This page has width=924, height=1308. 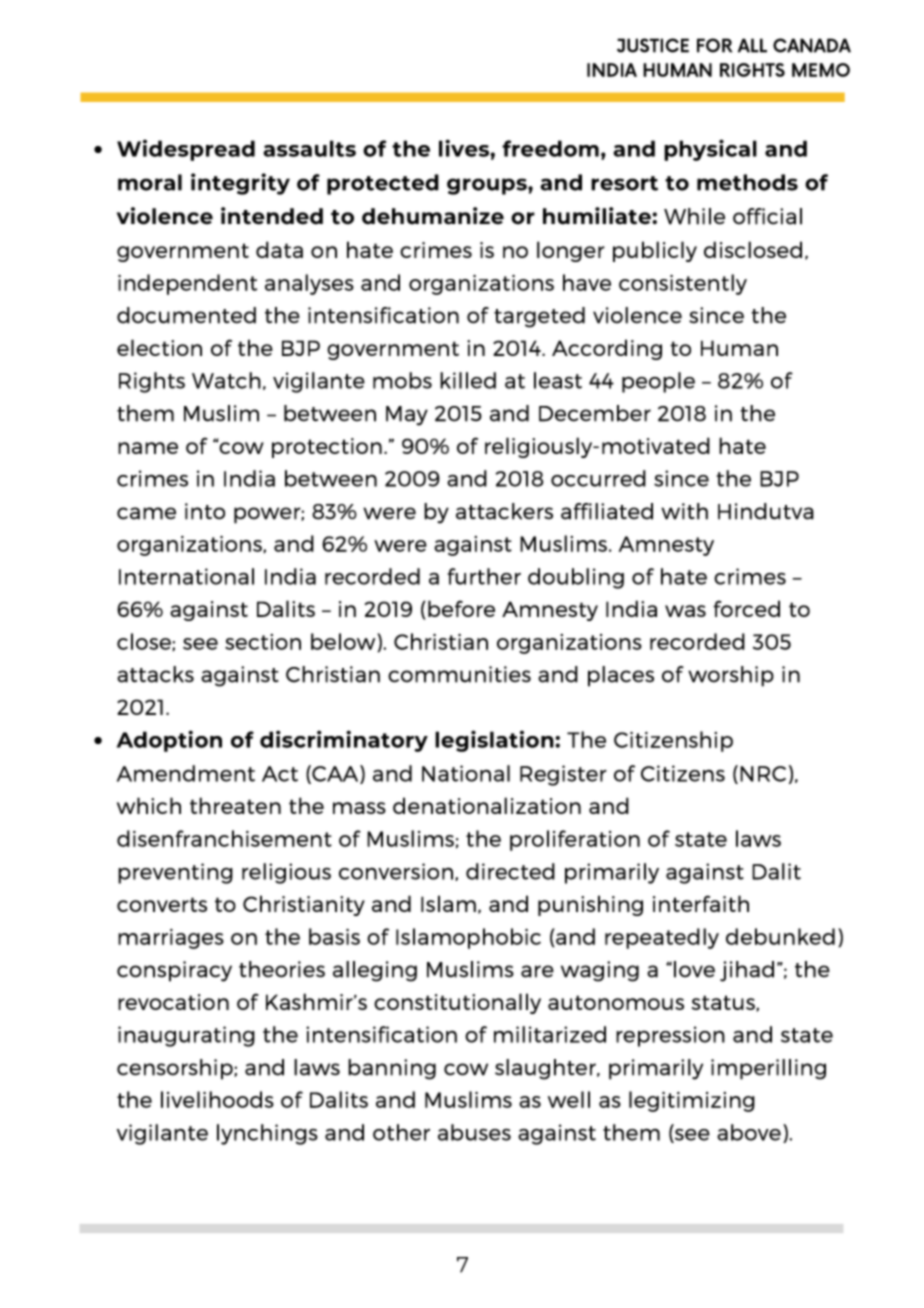 What do you see at coordinates (746, 608) in the page?
I see `forced` at bounding box center [746, 608].
